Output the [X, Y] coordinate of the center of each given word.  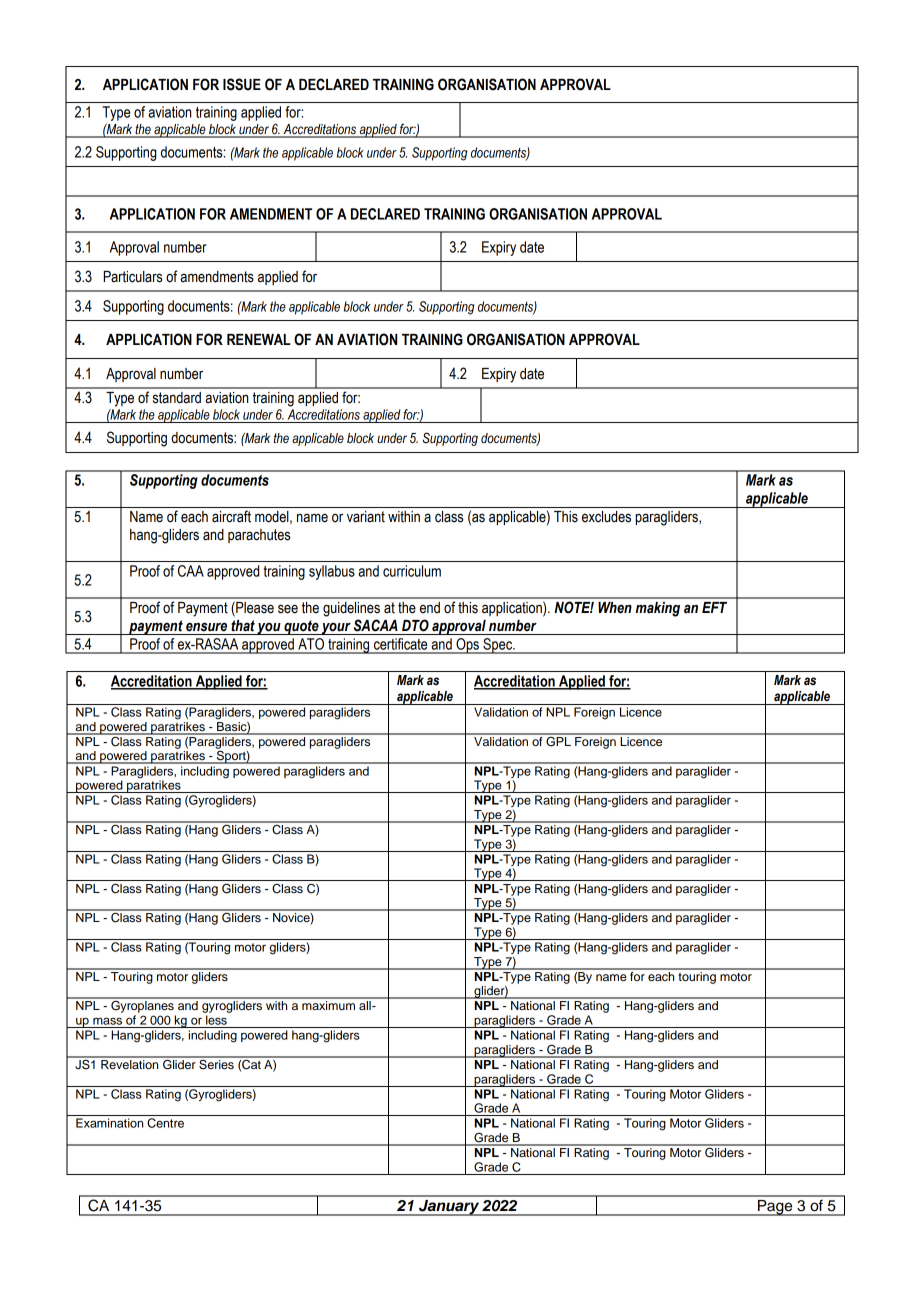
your [336, 628]
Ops [467, 646]
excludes [606, 517]
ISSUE [242, 84]
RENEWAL [259, 339]
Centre [165, 1123]
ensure [206, 627]
